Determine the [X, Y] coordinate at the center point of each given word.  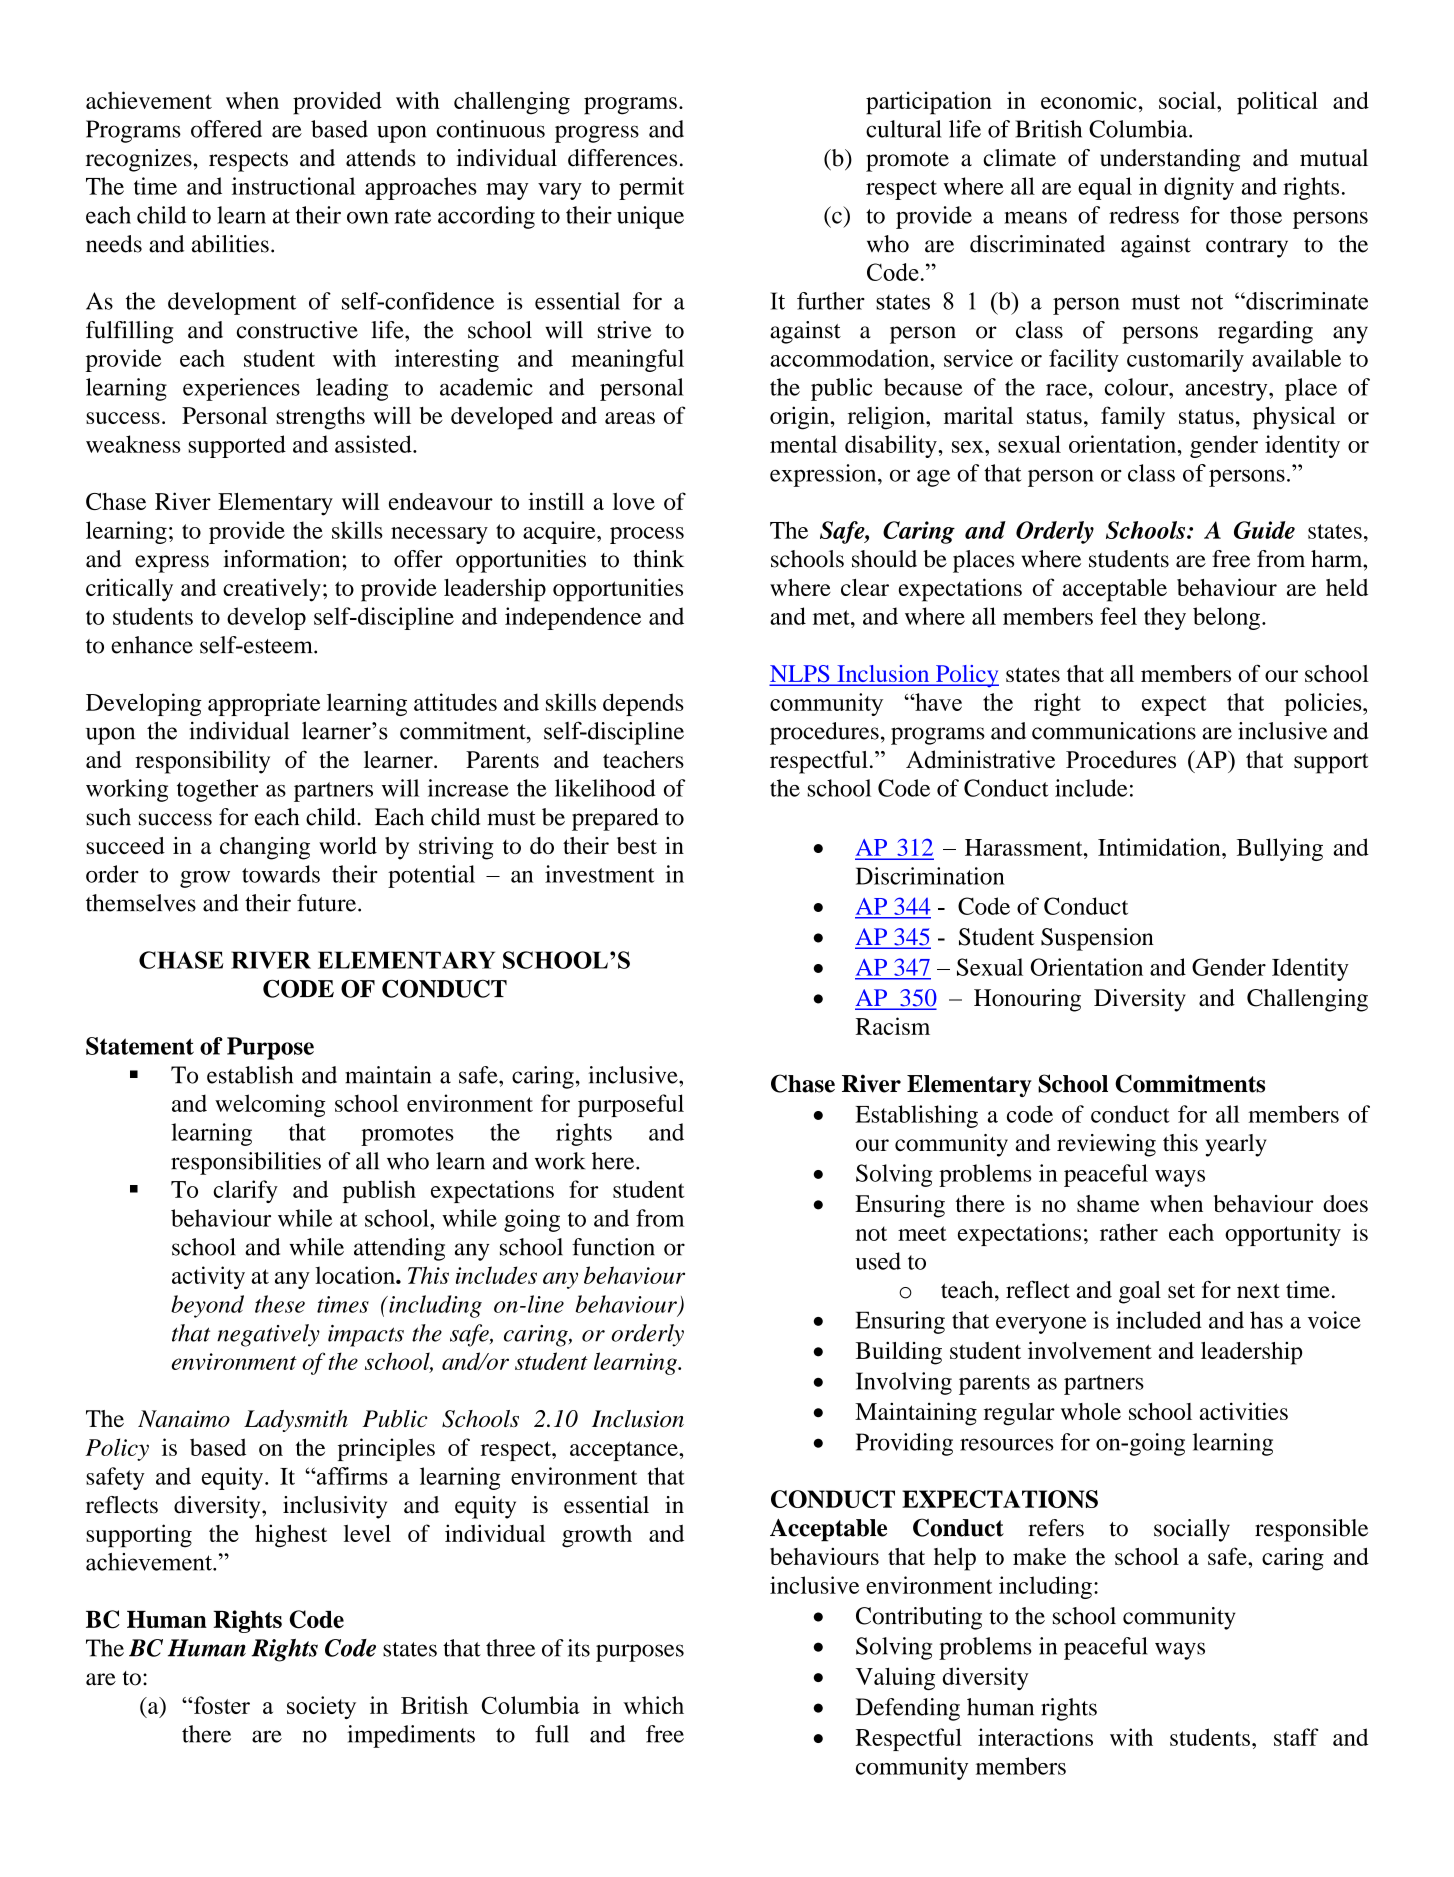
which [653, 1705]
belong [1226, 618]
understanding [1170, 160]
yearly [1236, 1145]
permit [651, 188]
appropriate [264, 704]
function [613, 1247]
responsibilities [246, 1163]
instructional [293, 186]
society [321, 1707]
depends [643, 704]
